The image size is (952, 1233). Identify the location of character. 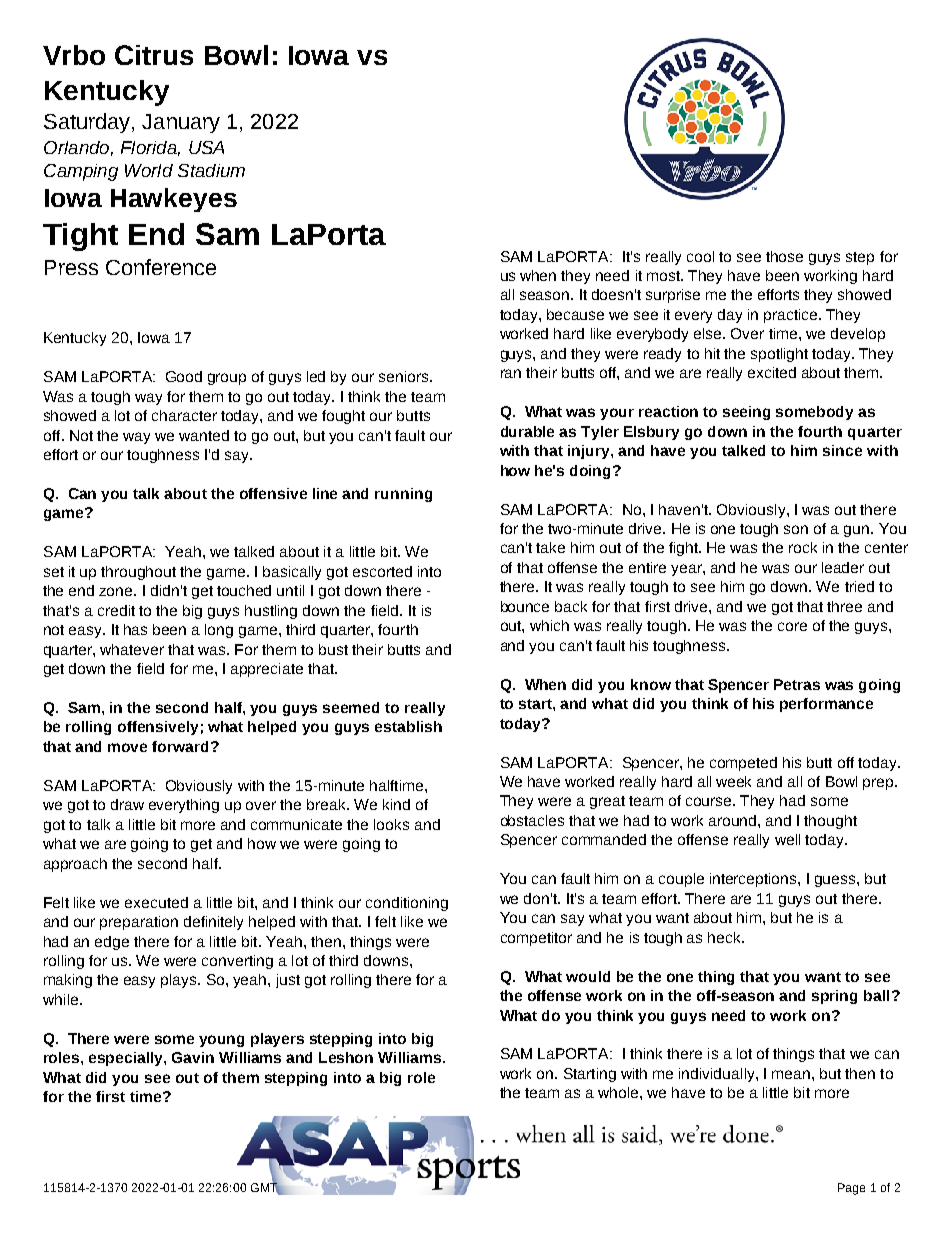
(184, 415).
